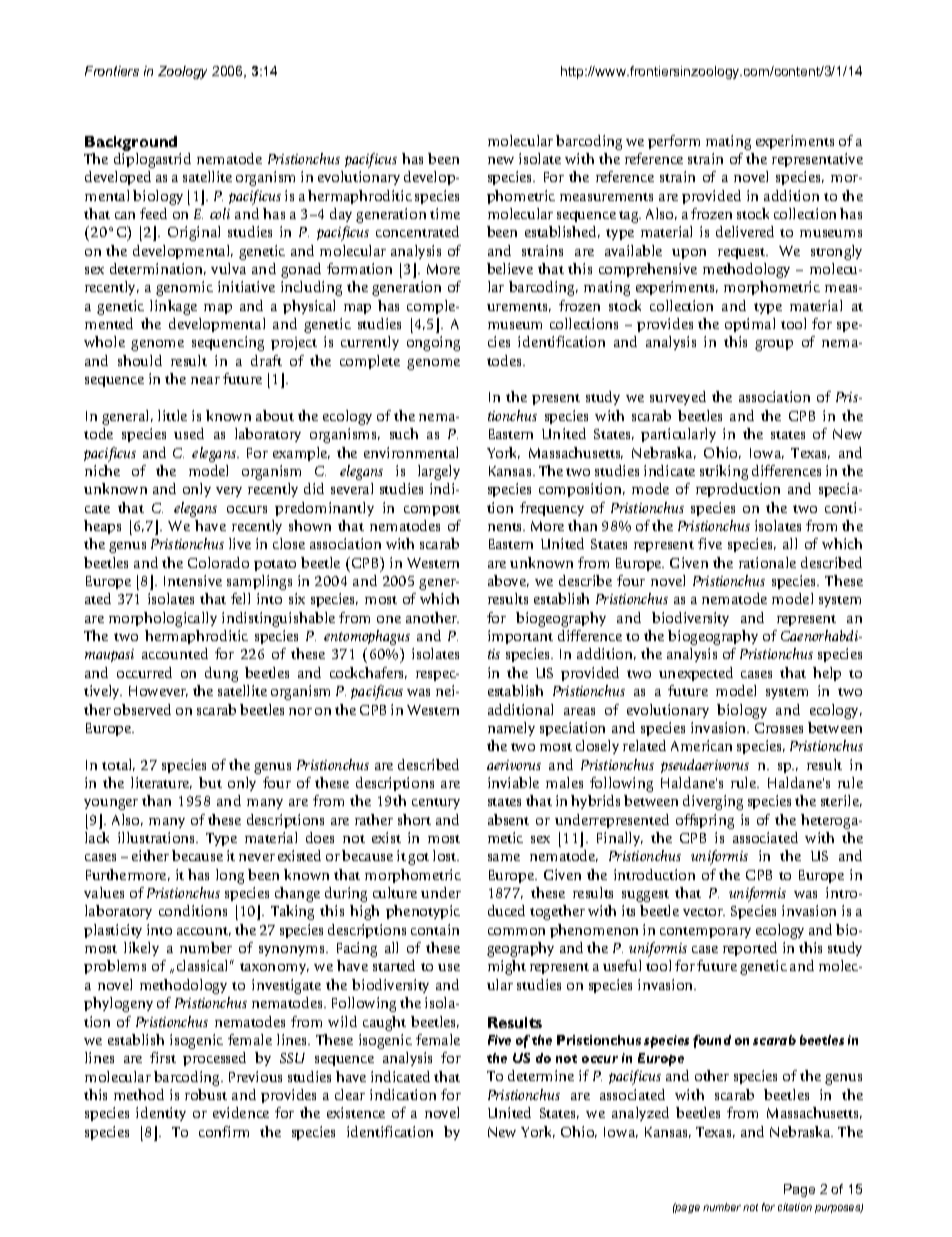  Describe the element at coordinates (520, 637) in the document. I see `important` at that location.
